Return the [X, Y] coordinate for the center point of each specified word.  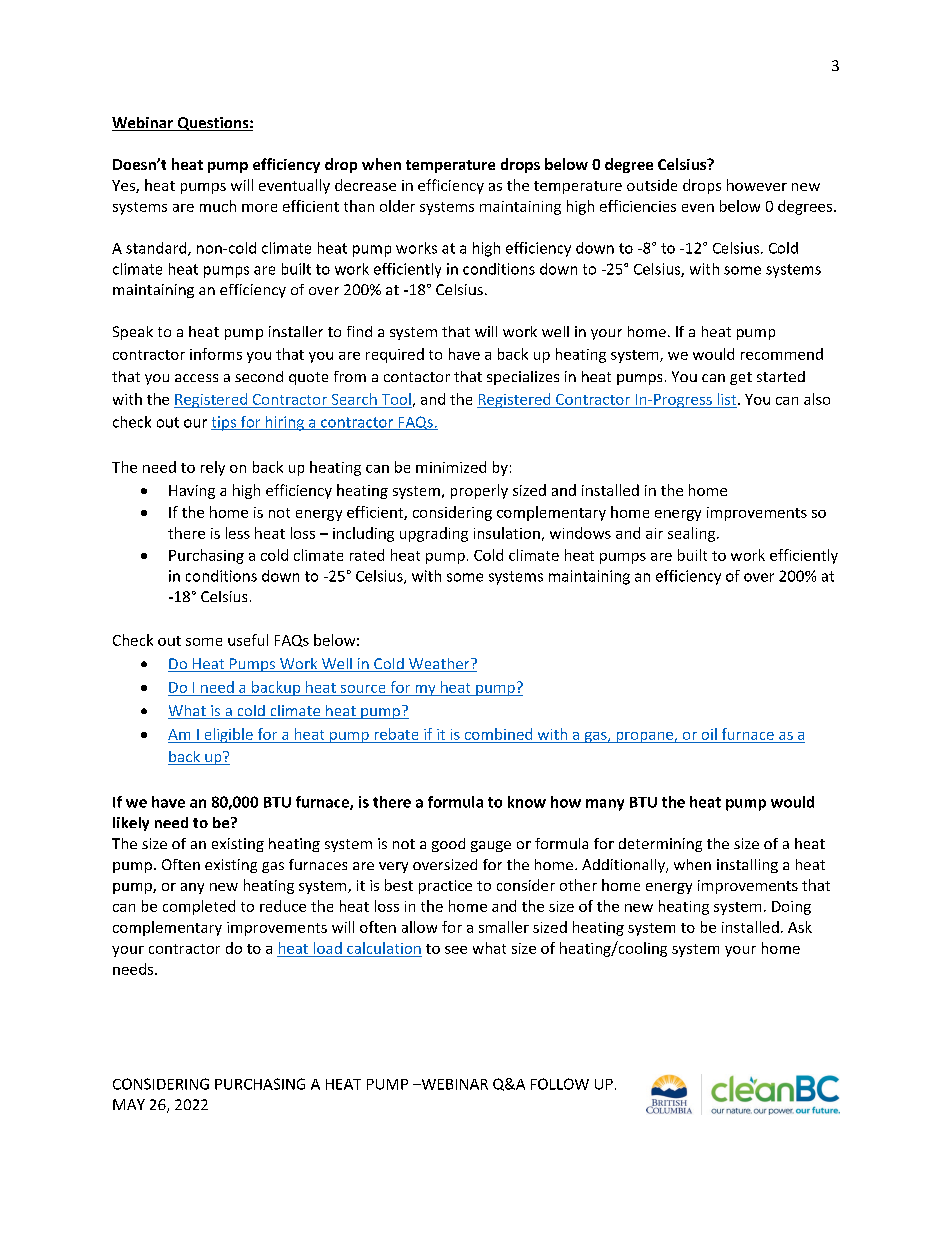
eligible [228, 735]
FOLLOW [560, 1084]
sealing [691, 534]
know [527, 802]
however [757, 185]
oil [709, 734]
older [397, 206]
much [218, 206]
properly [479, 491]
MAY [129, 1104]
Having [192, 492]
